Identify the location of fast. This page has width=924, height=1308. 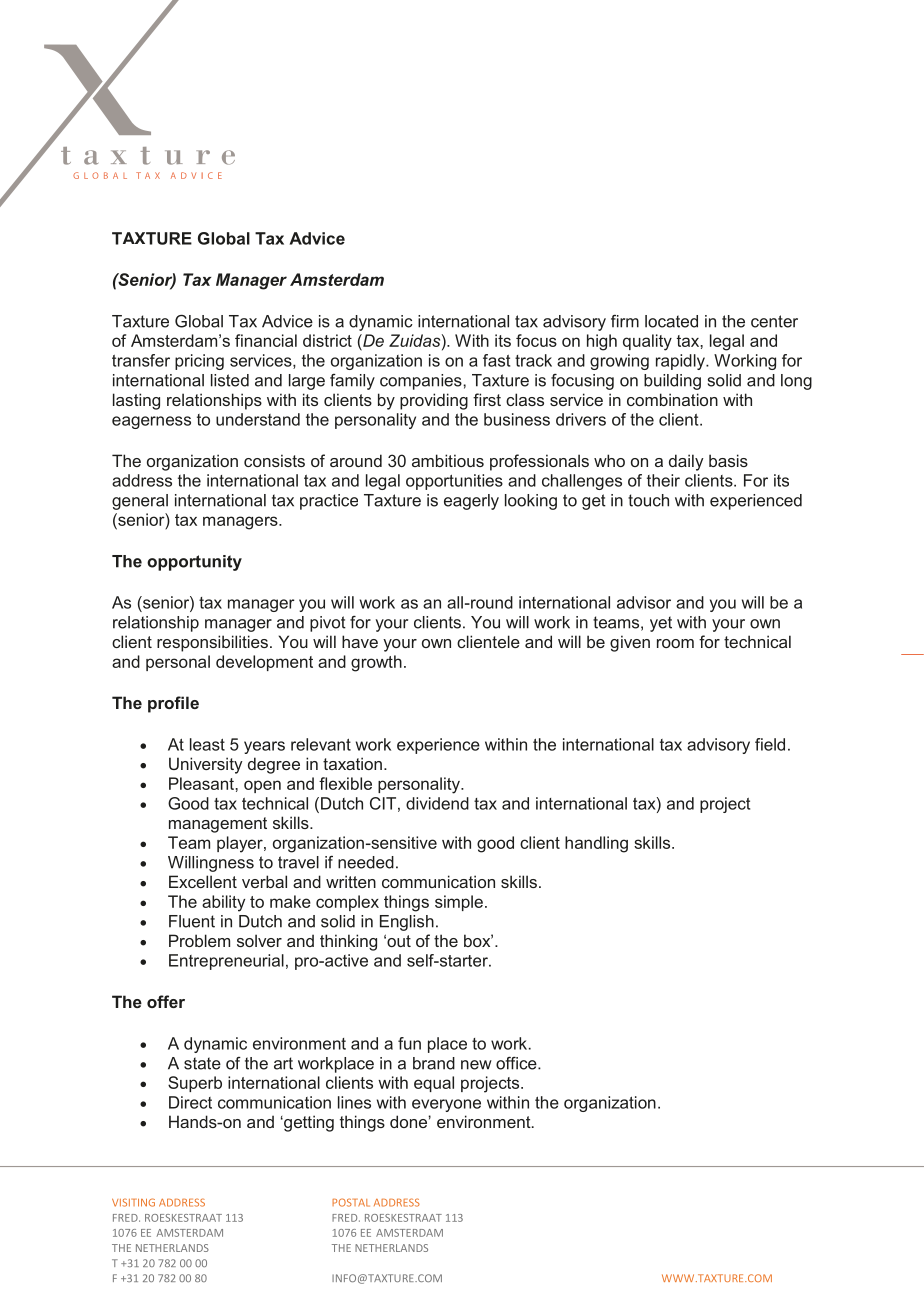
(496, 360).
